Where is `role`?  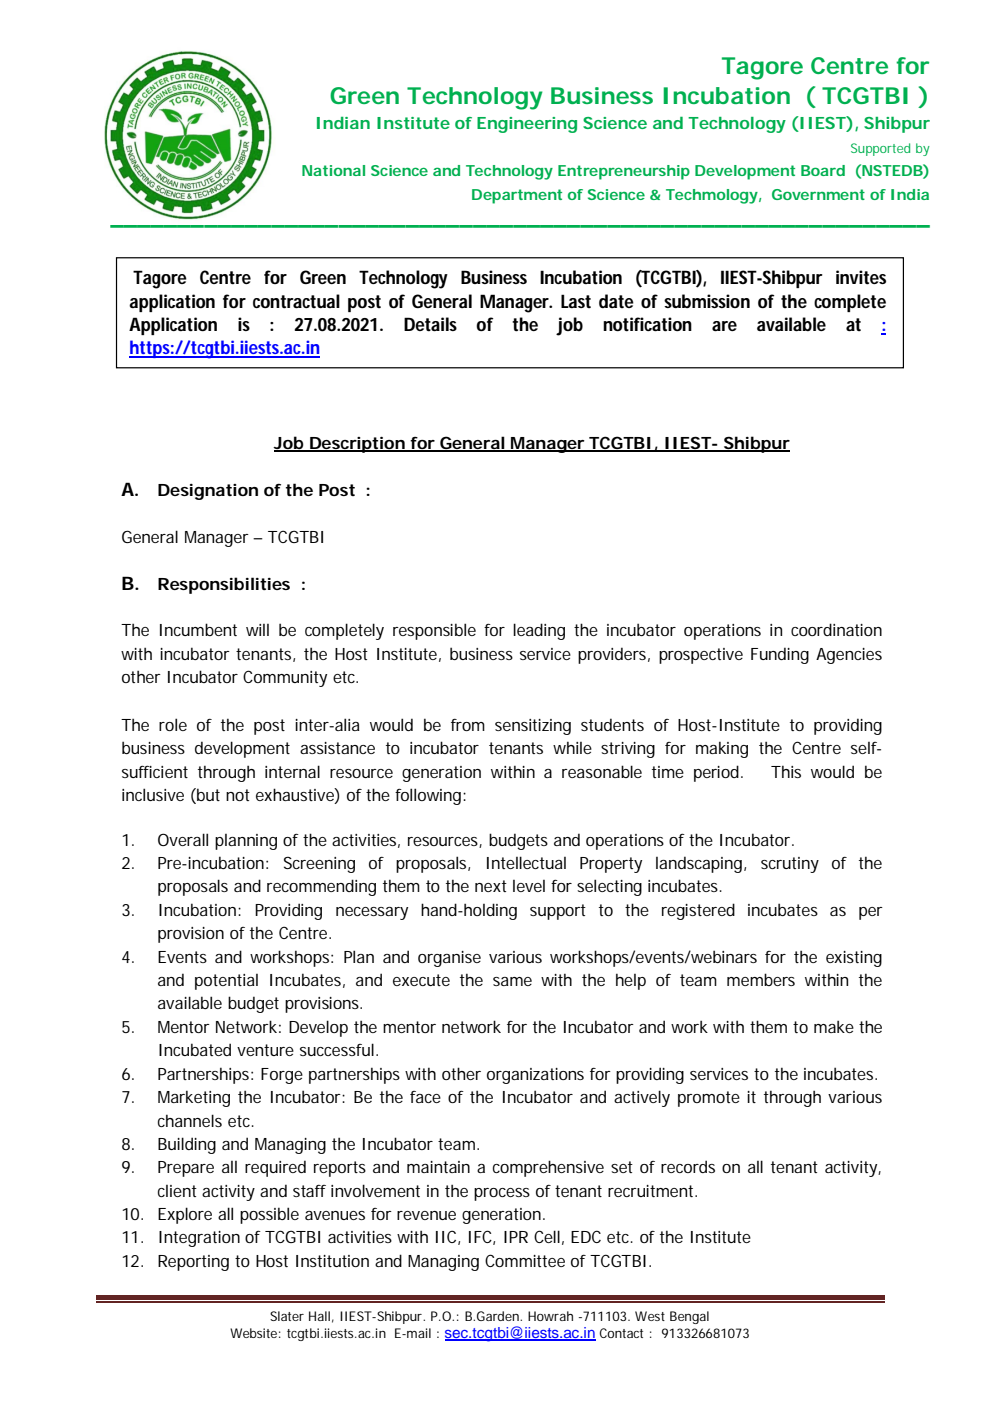
role is located at coordinates (173, 724).
